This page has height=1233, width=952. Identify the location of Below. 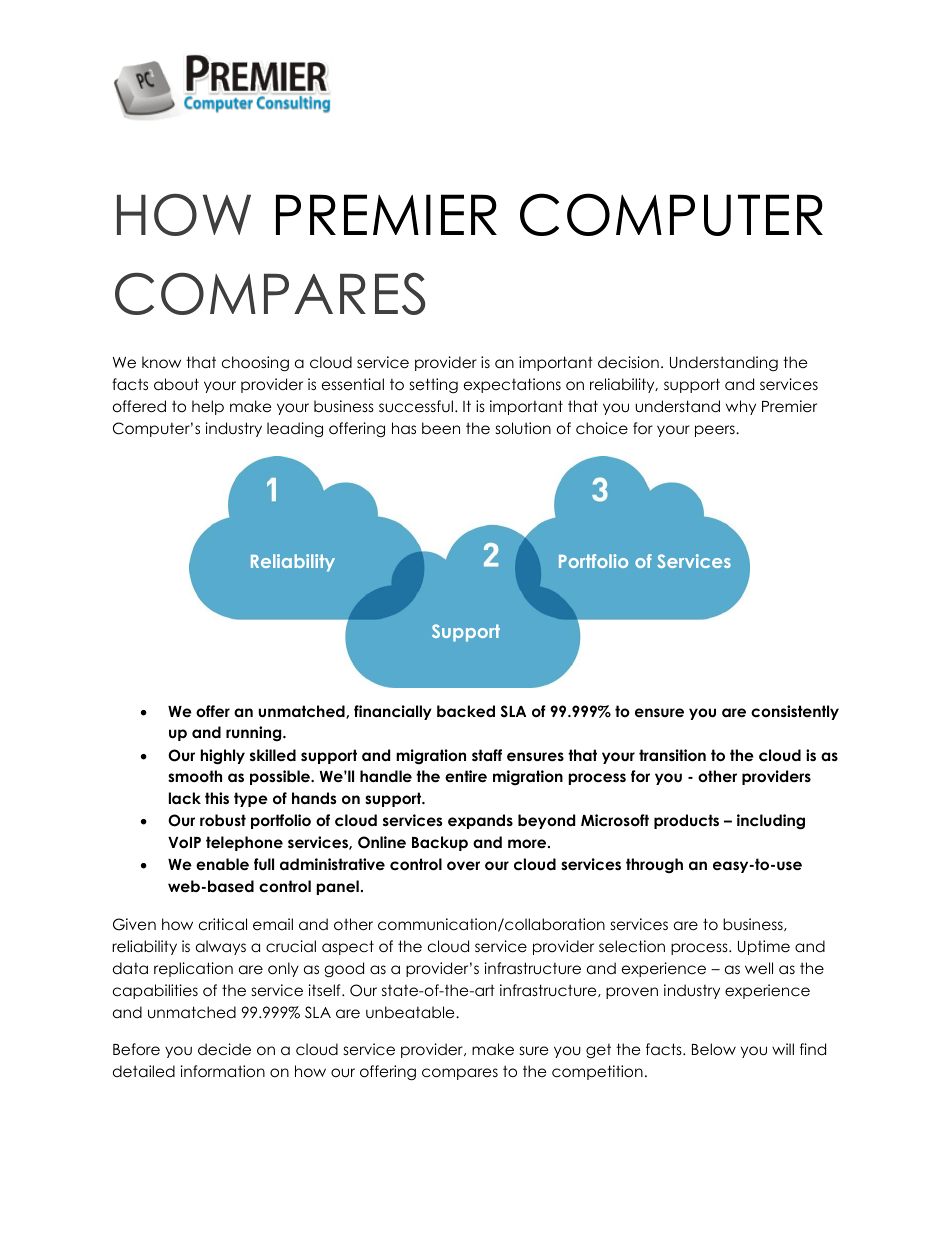
(714, 1049).
